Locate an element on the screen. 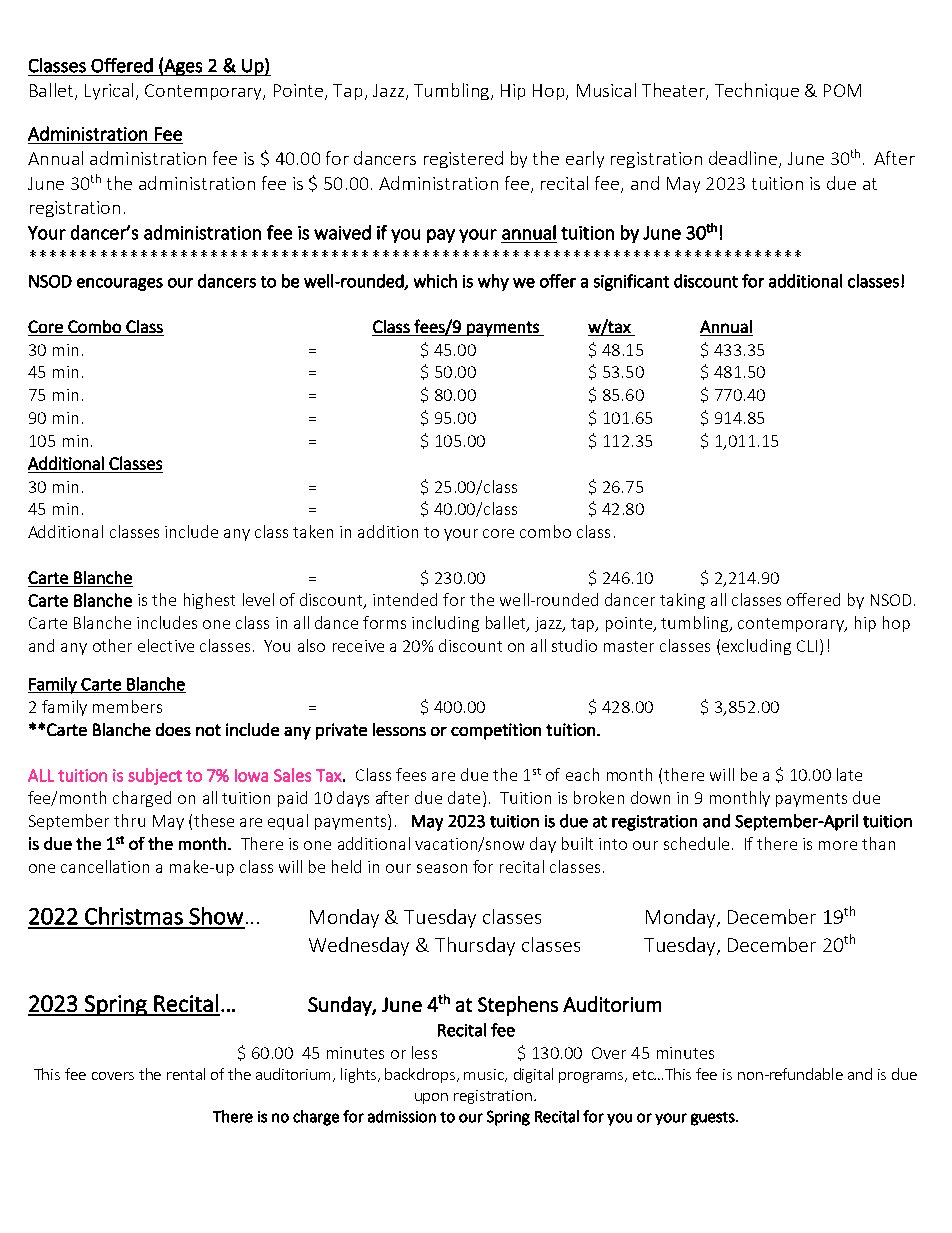  significant is located at coordinates (631, 282).
